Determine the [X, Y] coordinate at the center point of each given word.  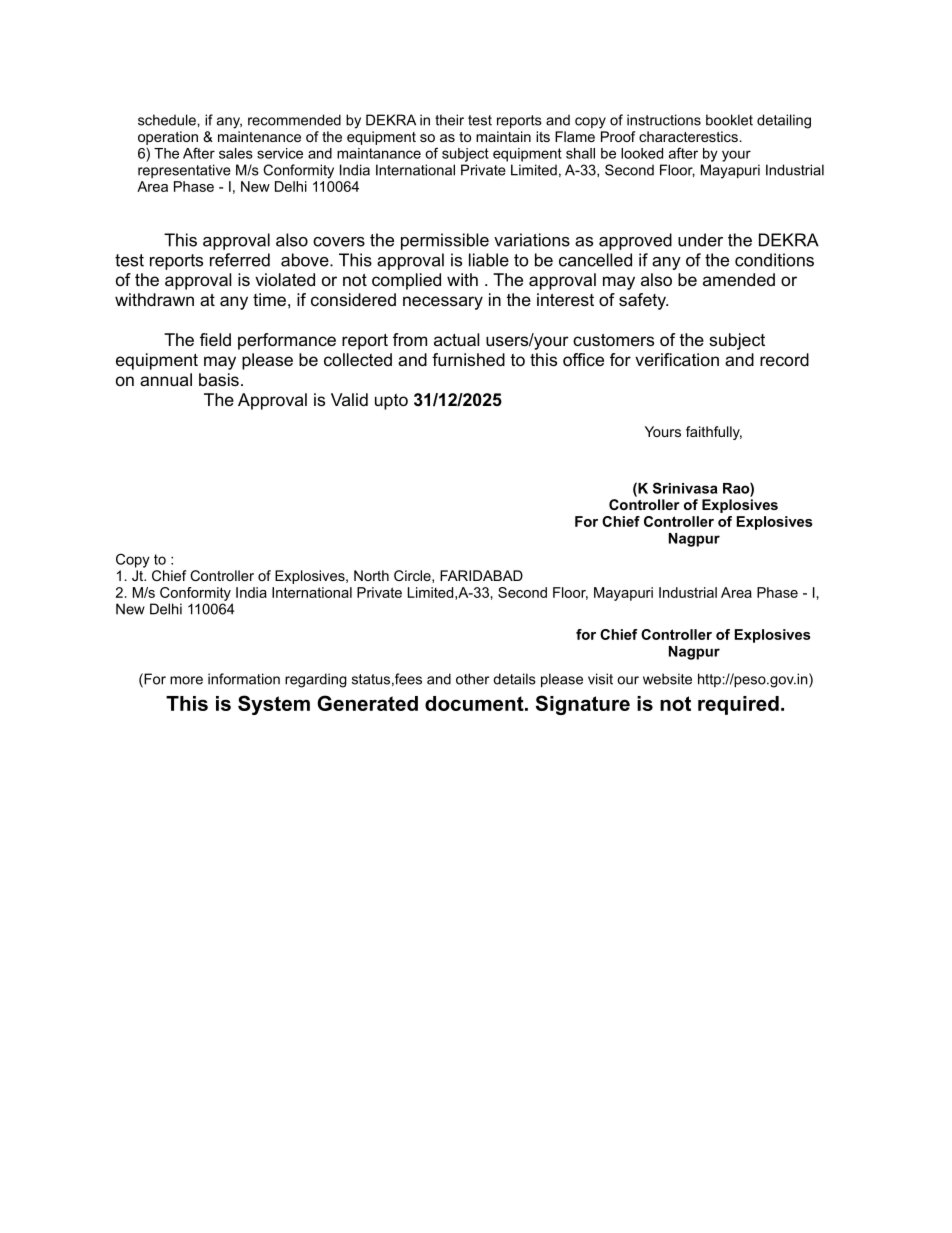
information [244, 679]
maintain [503, 136]
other [472, 679]
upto [391, 402]
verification [677, 359]
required [738, 705]
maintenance [259, 136]
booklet [729, 120]
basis [219, 379]
